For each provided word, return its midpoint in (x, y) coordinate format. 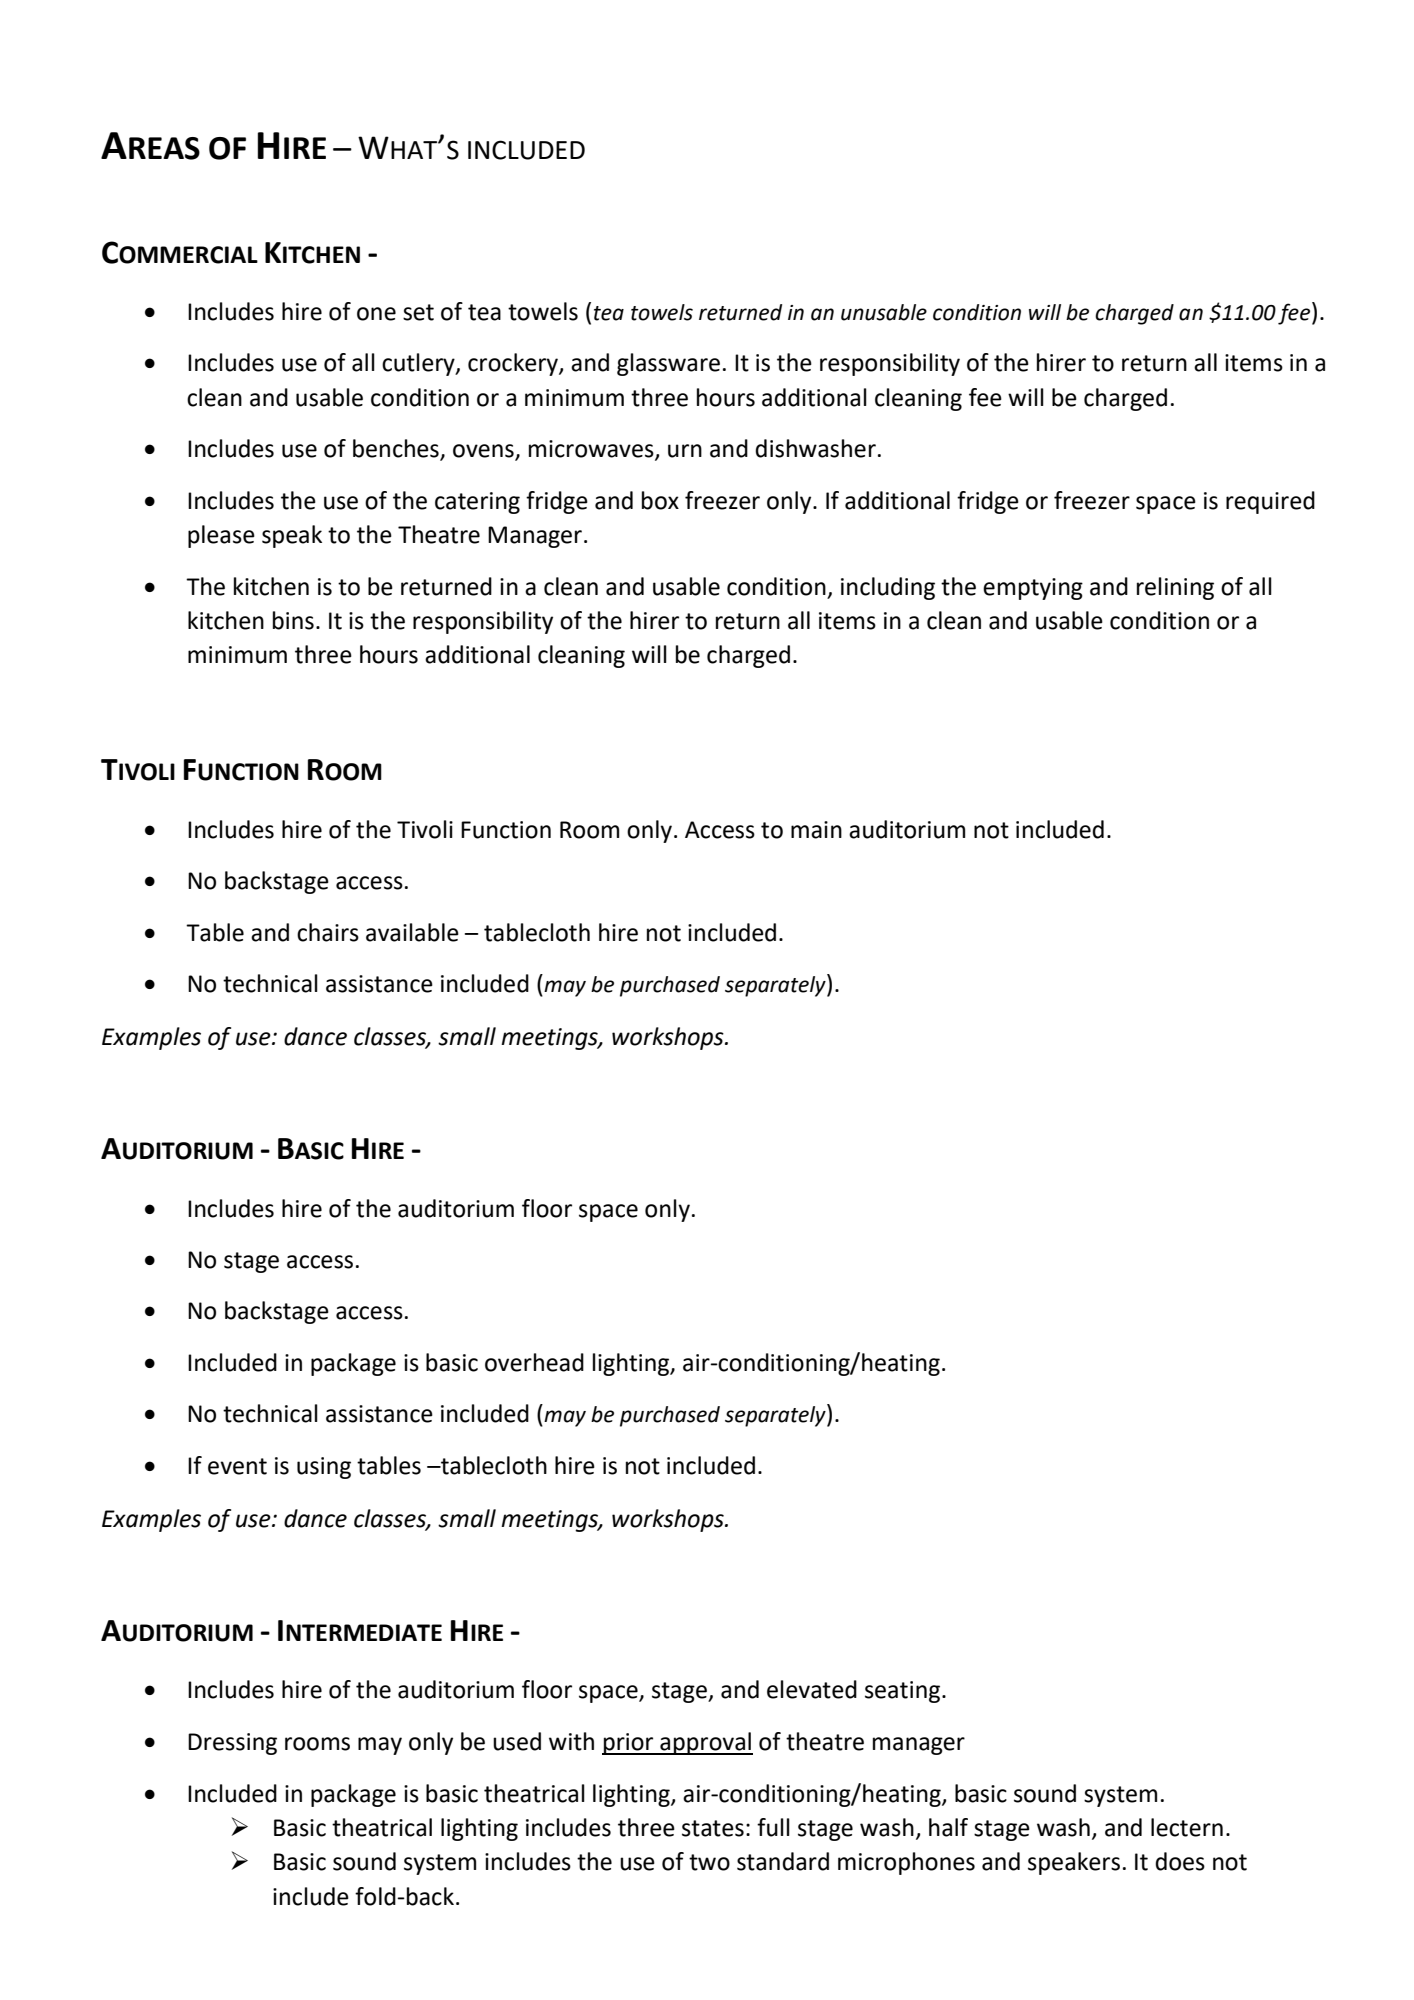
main (816, 830)
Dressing (232, 1744)
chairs (328, 932)
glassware (668, 364)
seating (902, 1692)
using (324, 1468)
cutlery (419, 364)
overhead (534, 1362)
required (1270, 502)
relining (1175, 588)
